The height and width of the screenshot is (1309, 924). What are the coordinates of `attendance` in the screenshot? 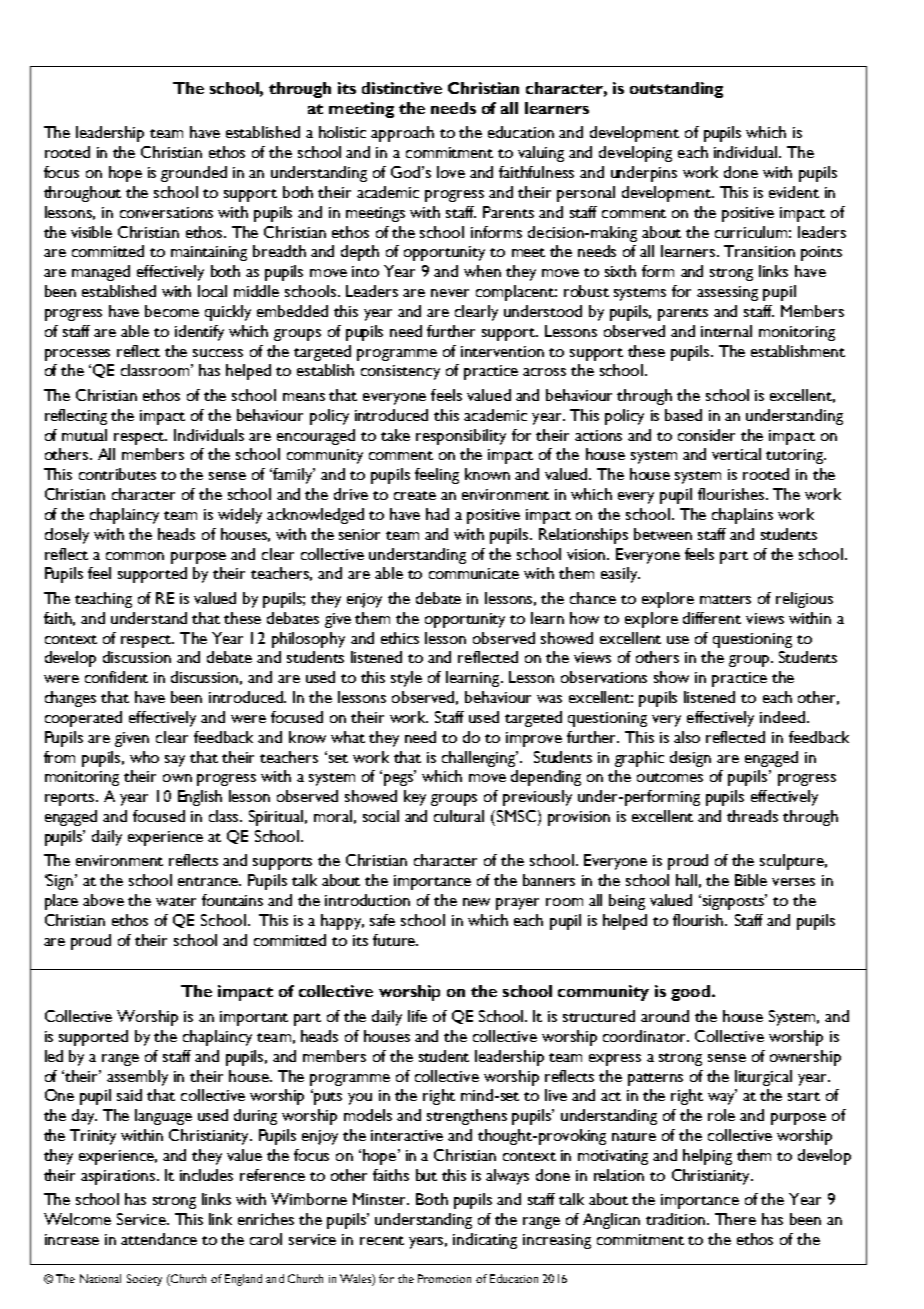 It's located at (159, 1239).
